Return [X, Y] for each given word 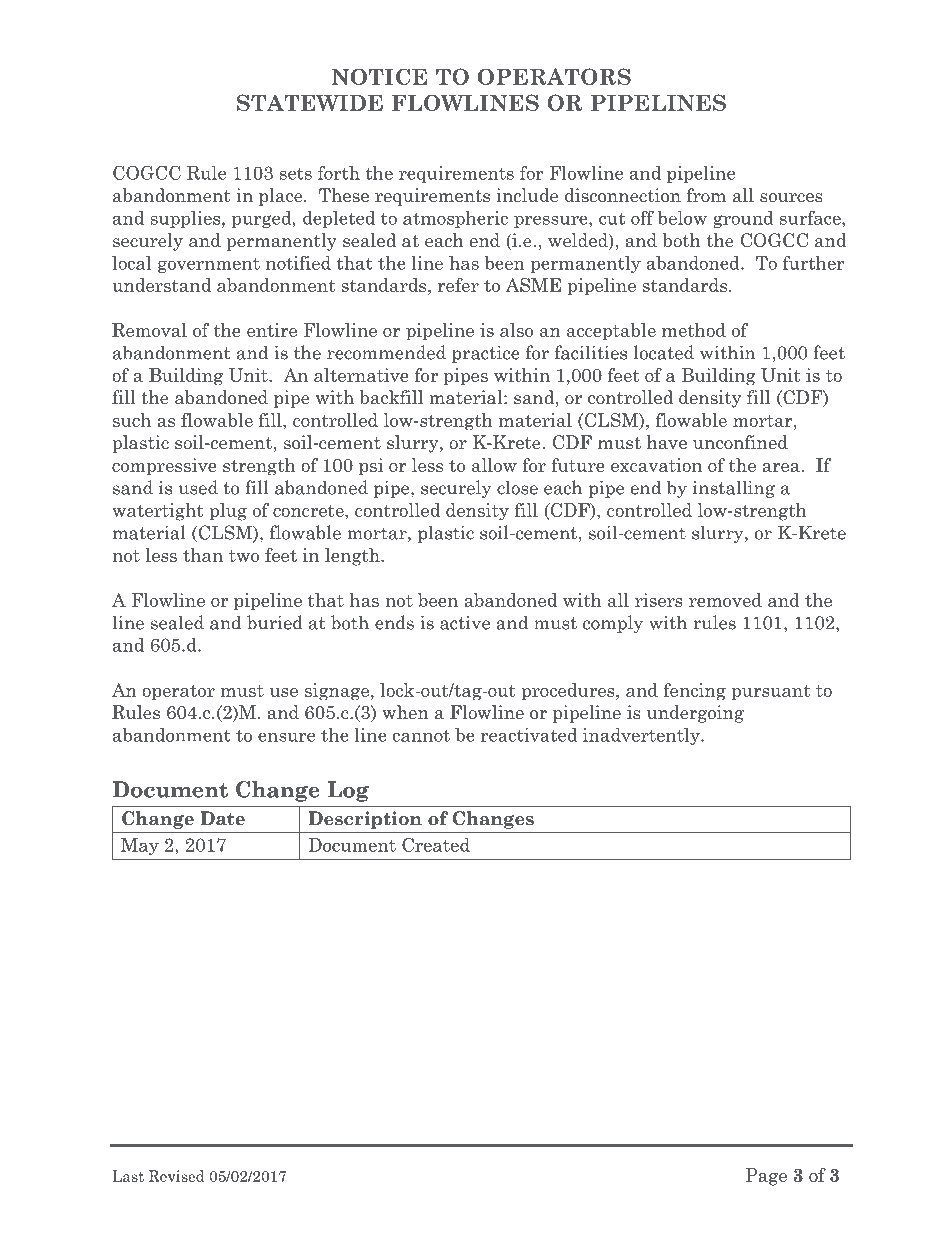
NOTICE [379, 76]
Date [222, 818]
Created [436, 844]
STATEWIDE [310, 102]
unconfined [740, 442]
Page [766, 1177]
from [706, 195]
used [198, 487]
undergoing [695, 714]
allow [494, 465]
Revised [177, 1176]
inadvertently [642, 736]
